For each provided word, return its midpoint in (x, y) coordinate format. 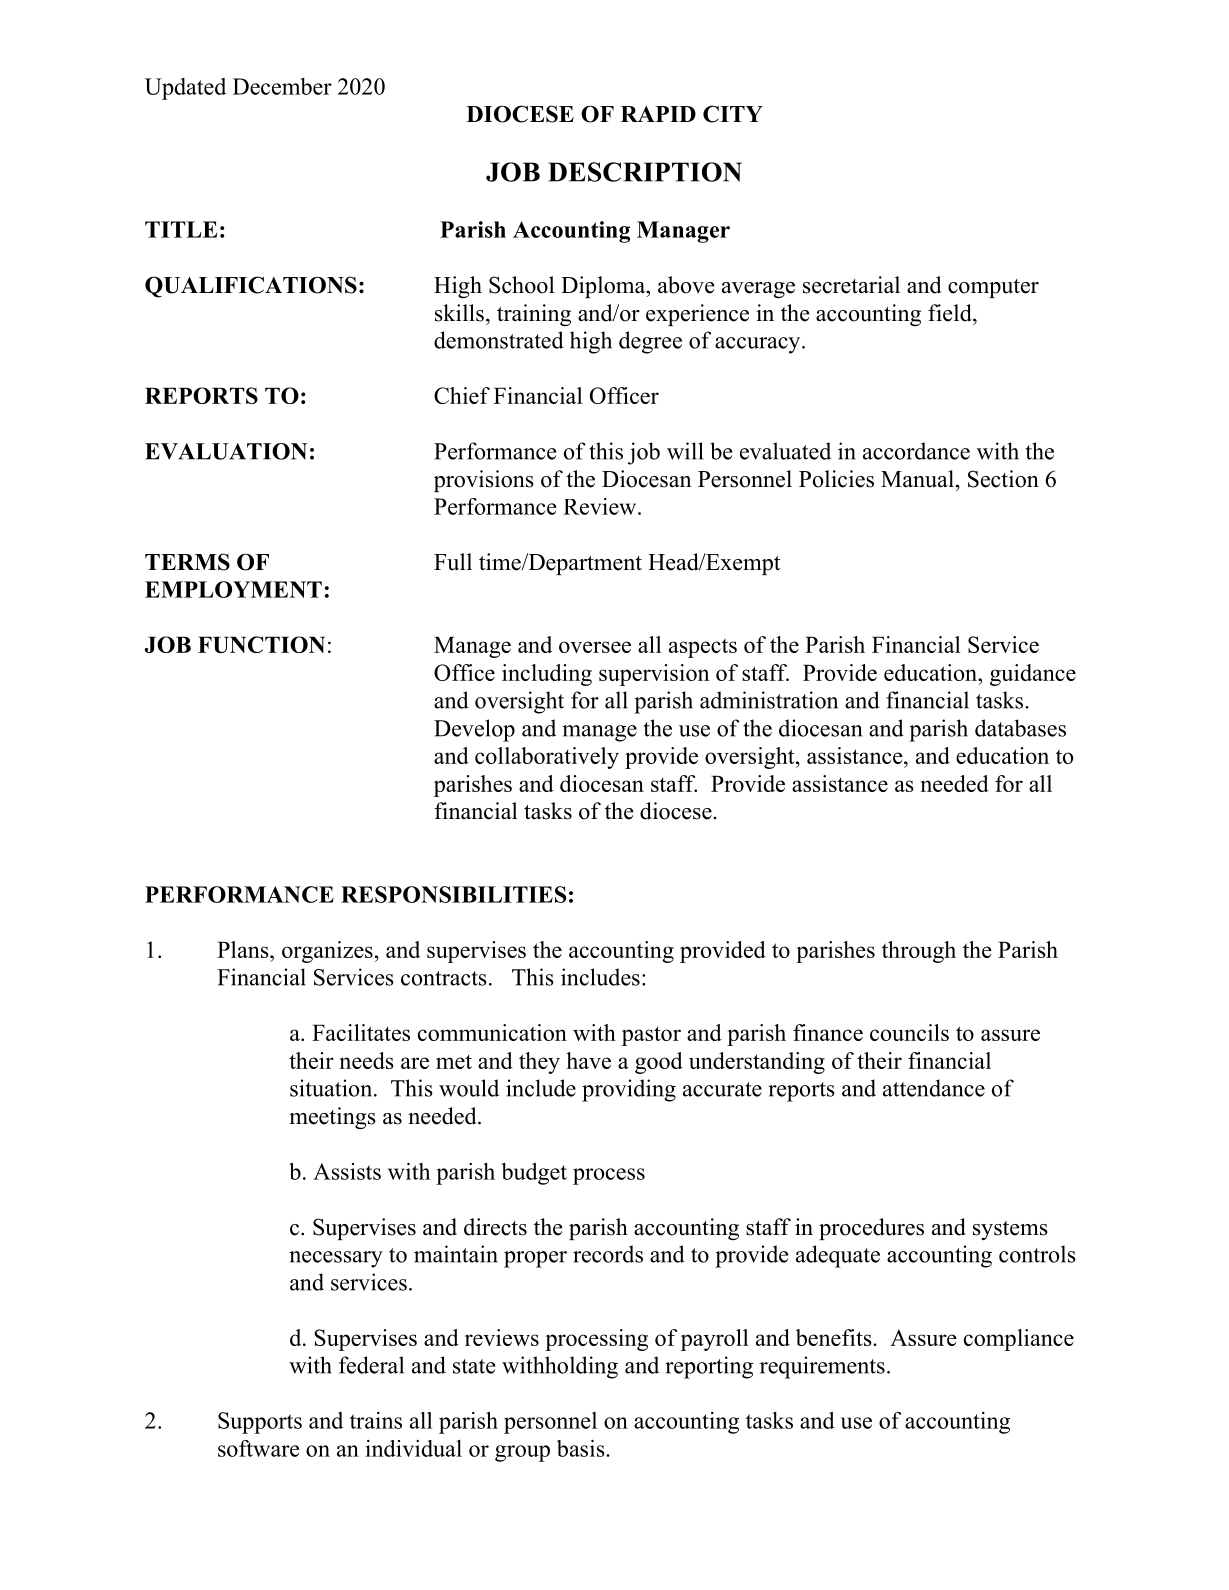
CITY (733, 114)
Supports (260, 1423)
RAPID (658, 114)
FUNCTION (261, 644)
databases (1020, 728)
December (282, 86)
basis (582, 1448)
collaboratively (547, 758)
